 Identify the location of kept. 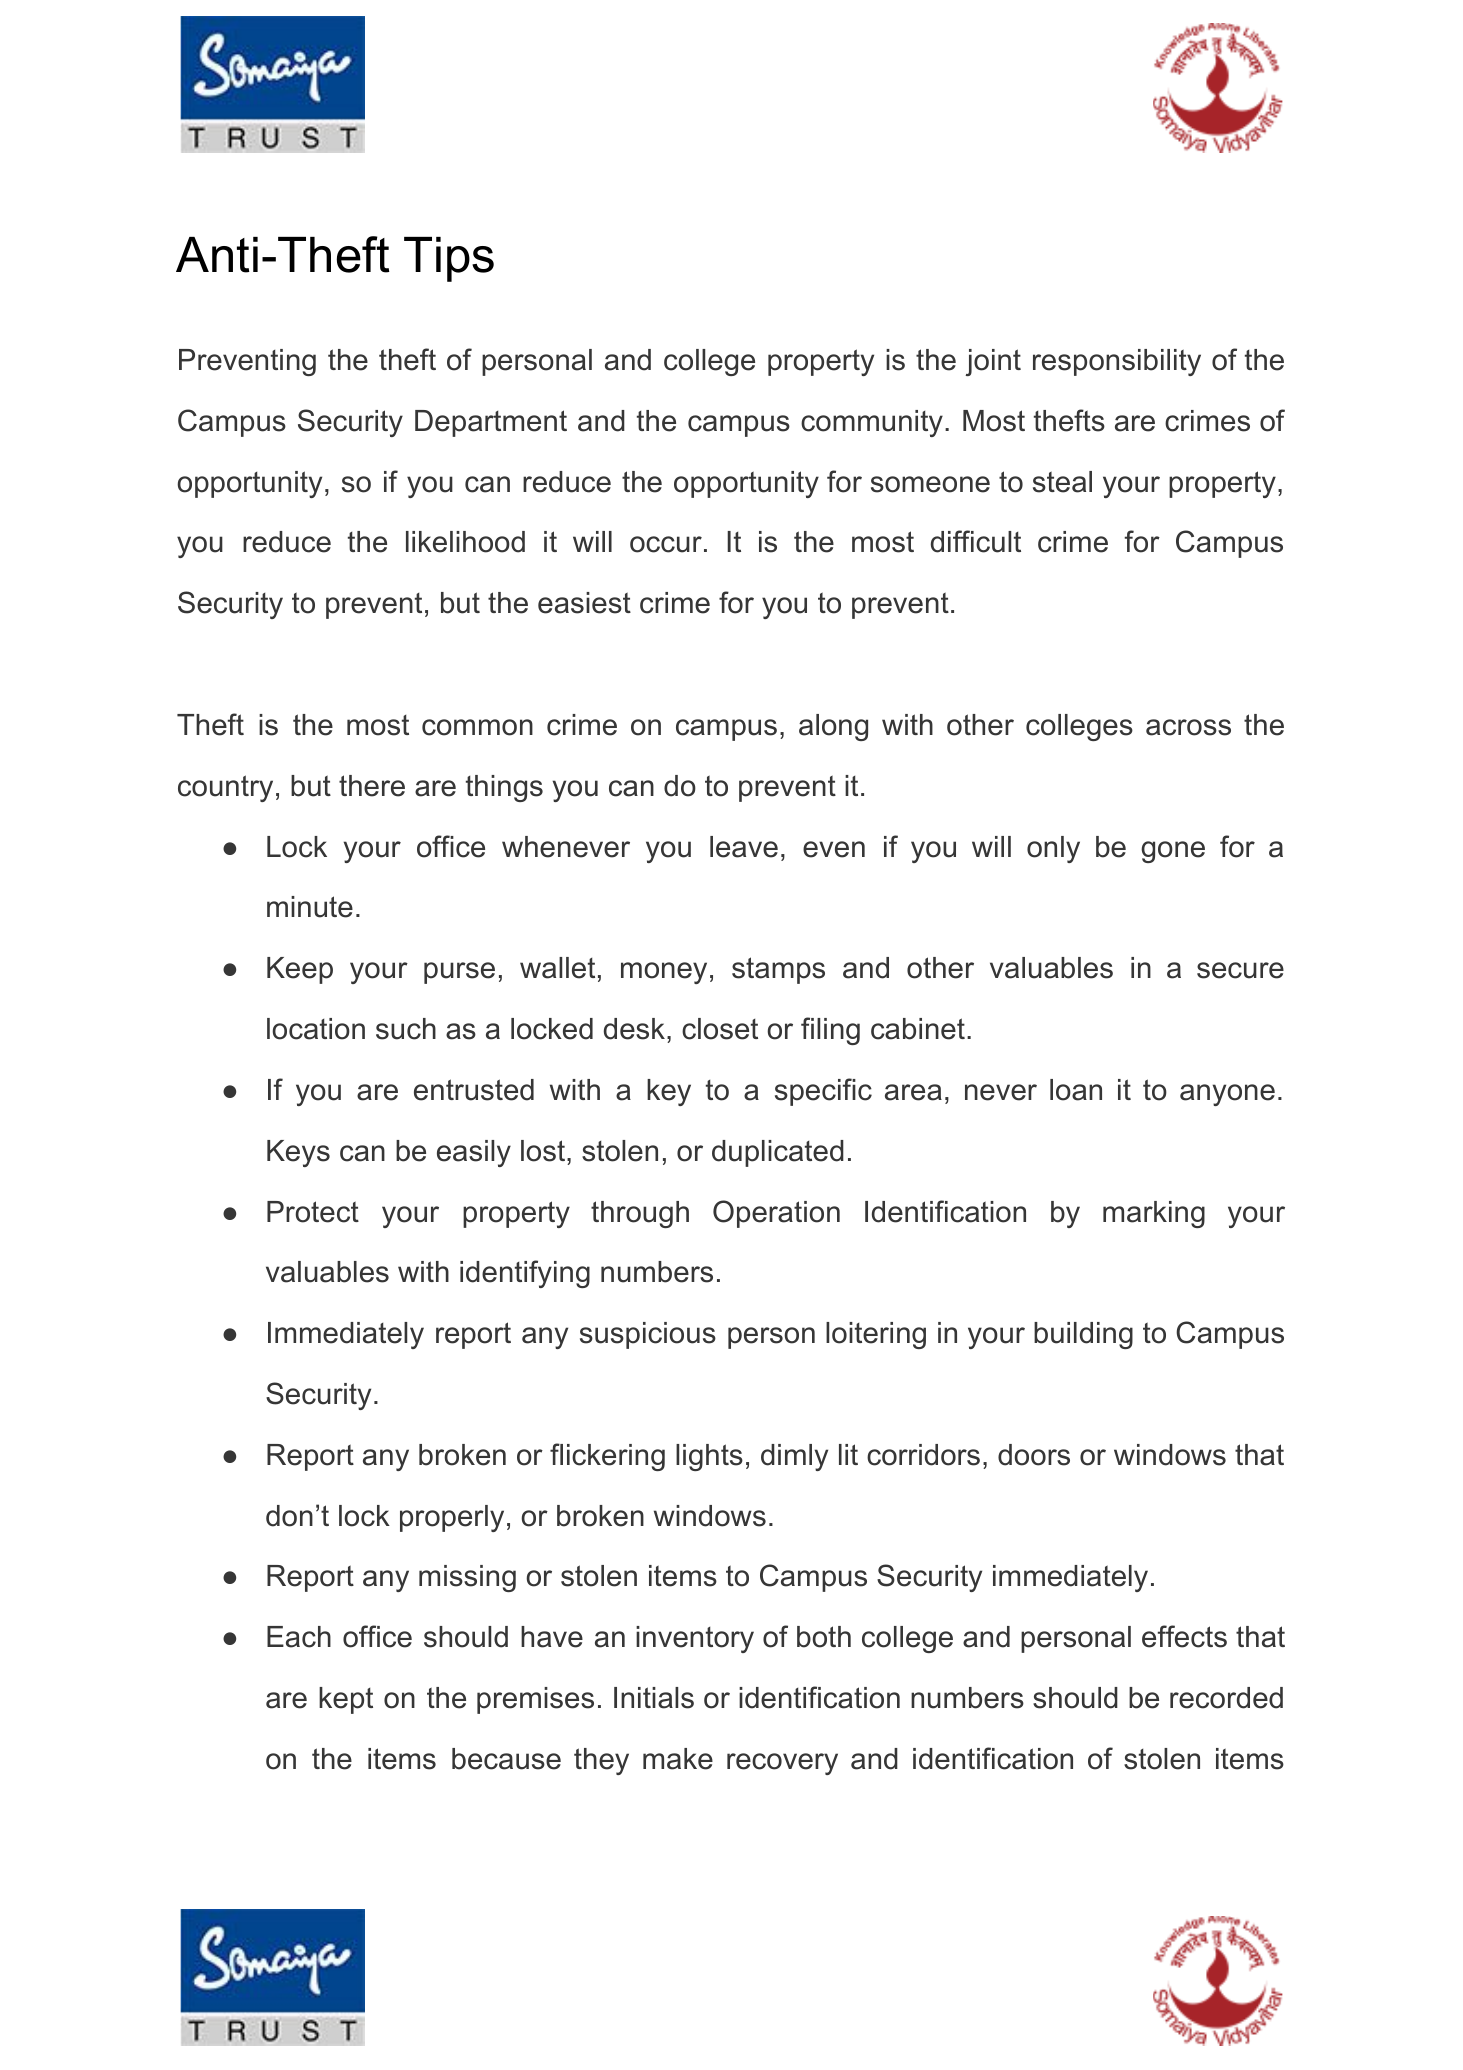
(346, 1700).
